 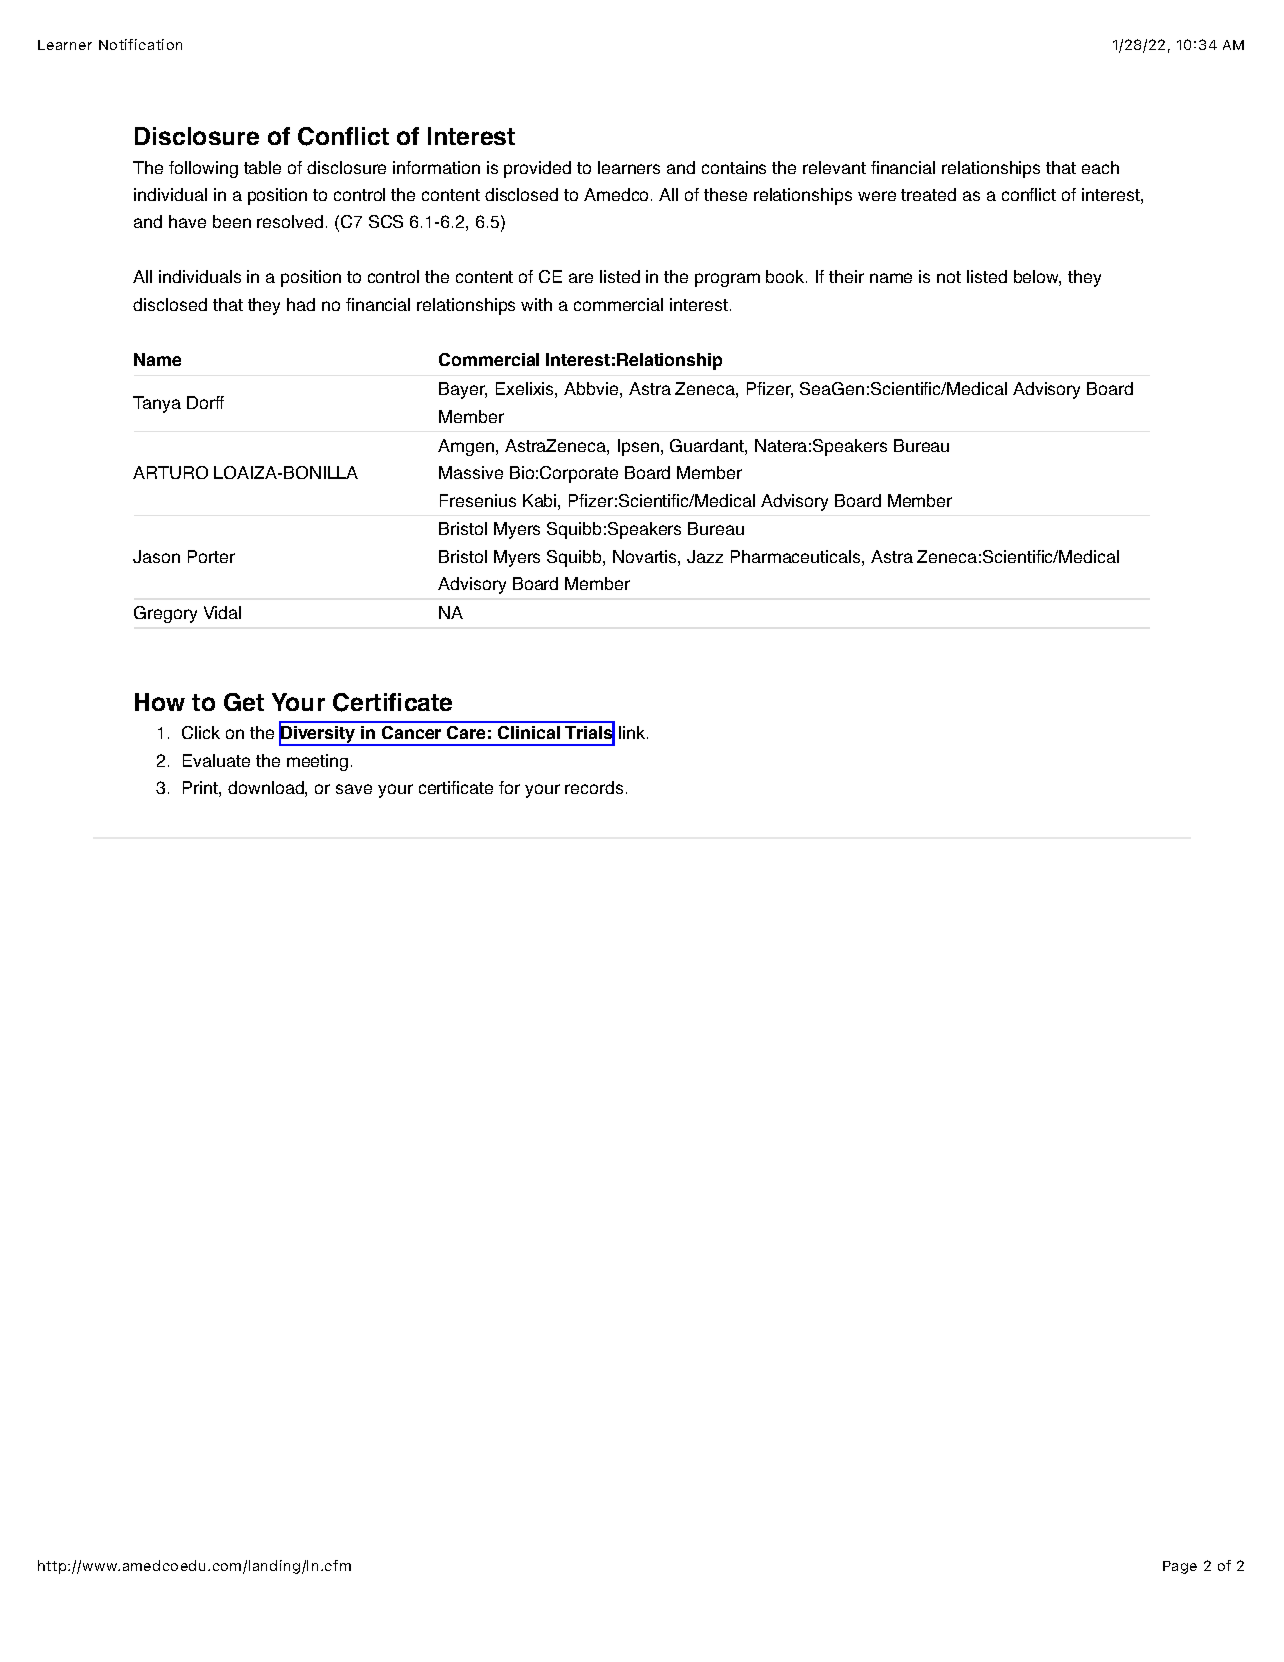 I want to click on records, so click(x=594, y=787).
